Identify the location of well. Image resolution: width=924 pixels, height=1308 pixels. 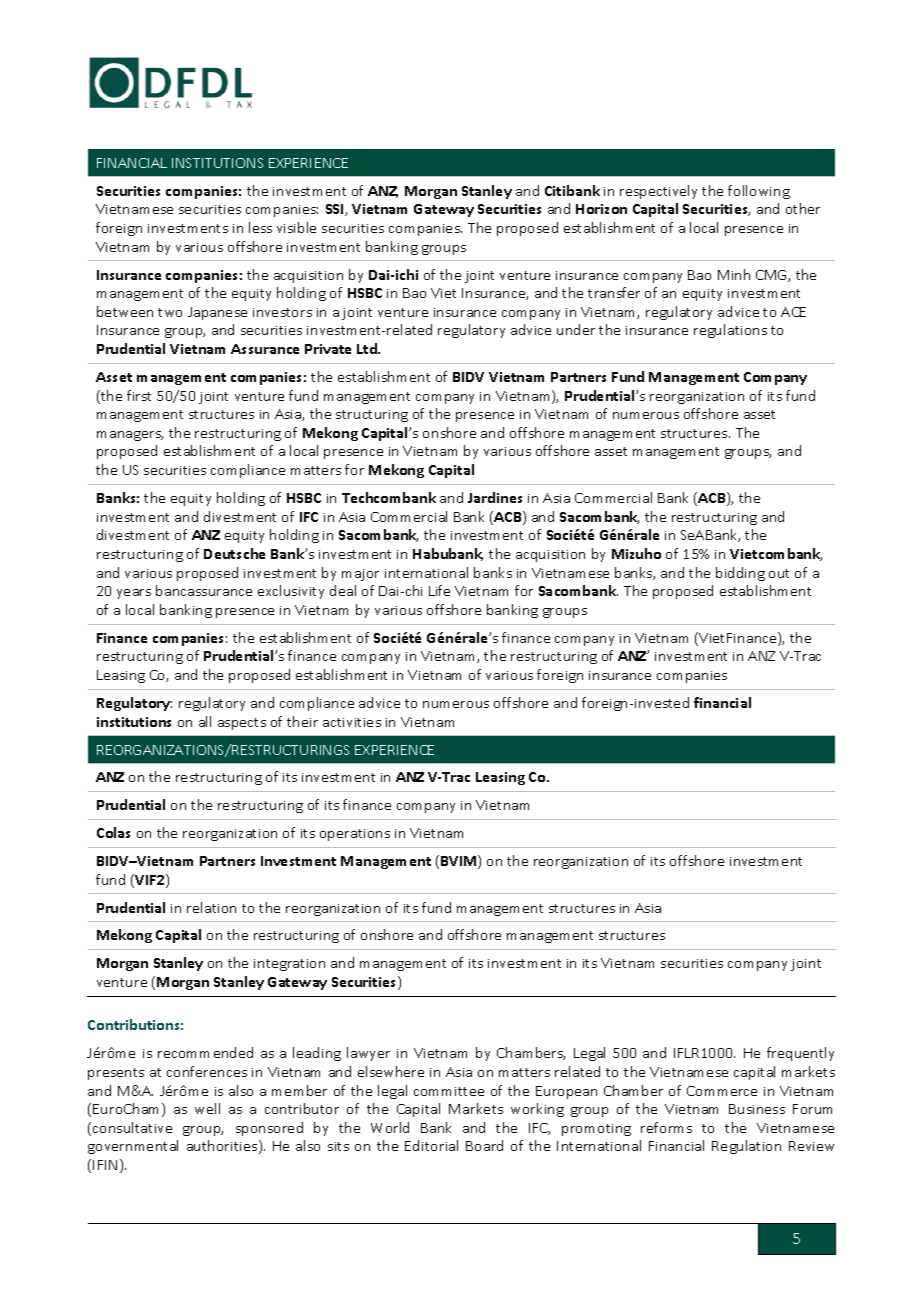
(207, 1108).
